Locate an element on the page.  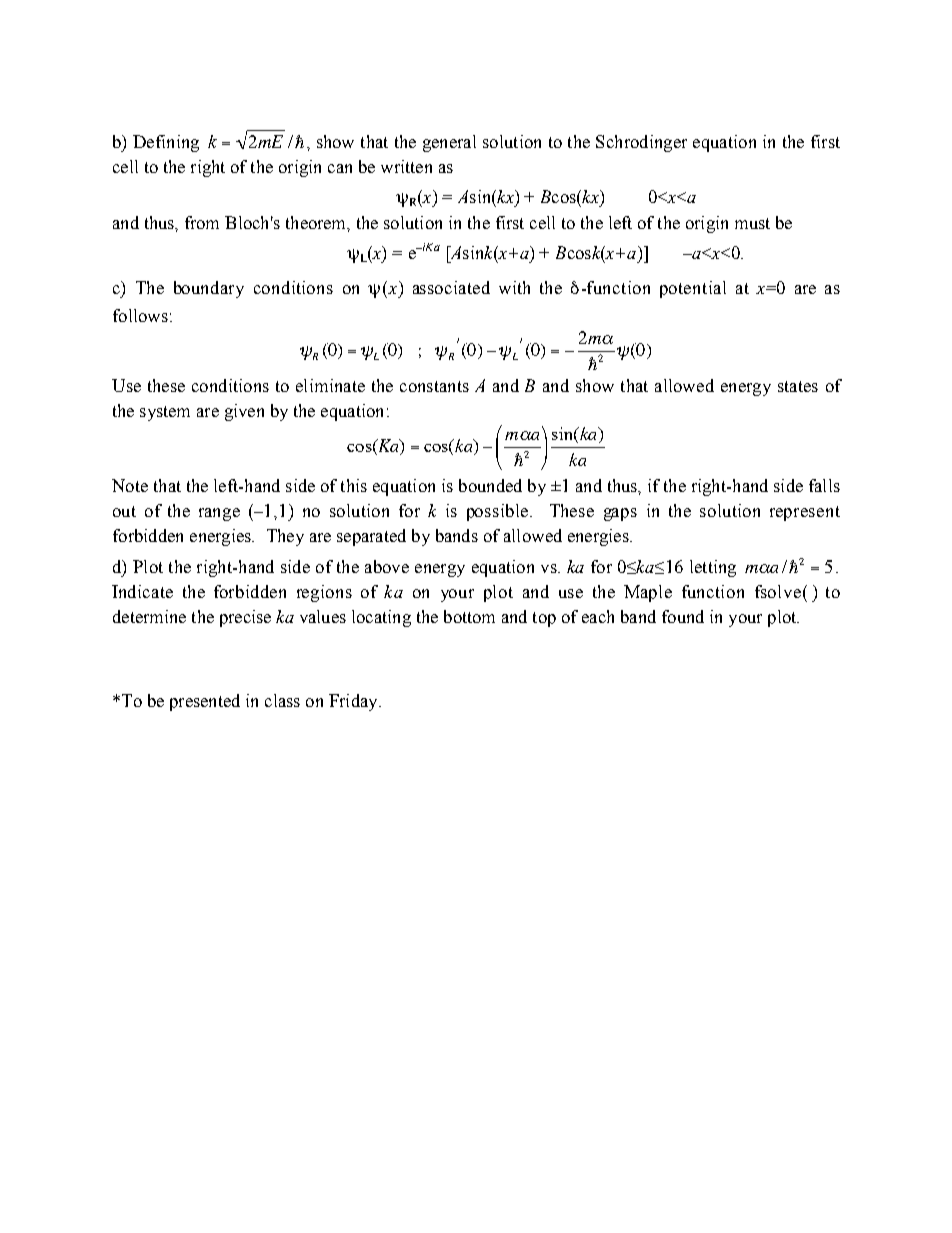
range is located at coordinates (219, 514).
